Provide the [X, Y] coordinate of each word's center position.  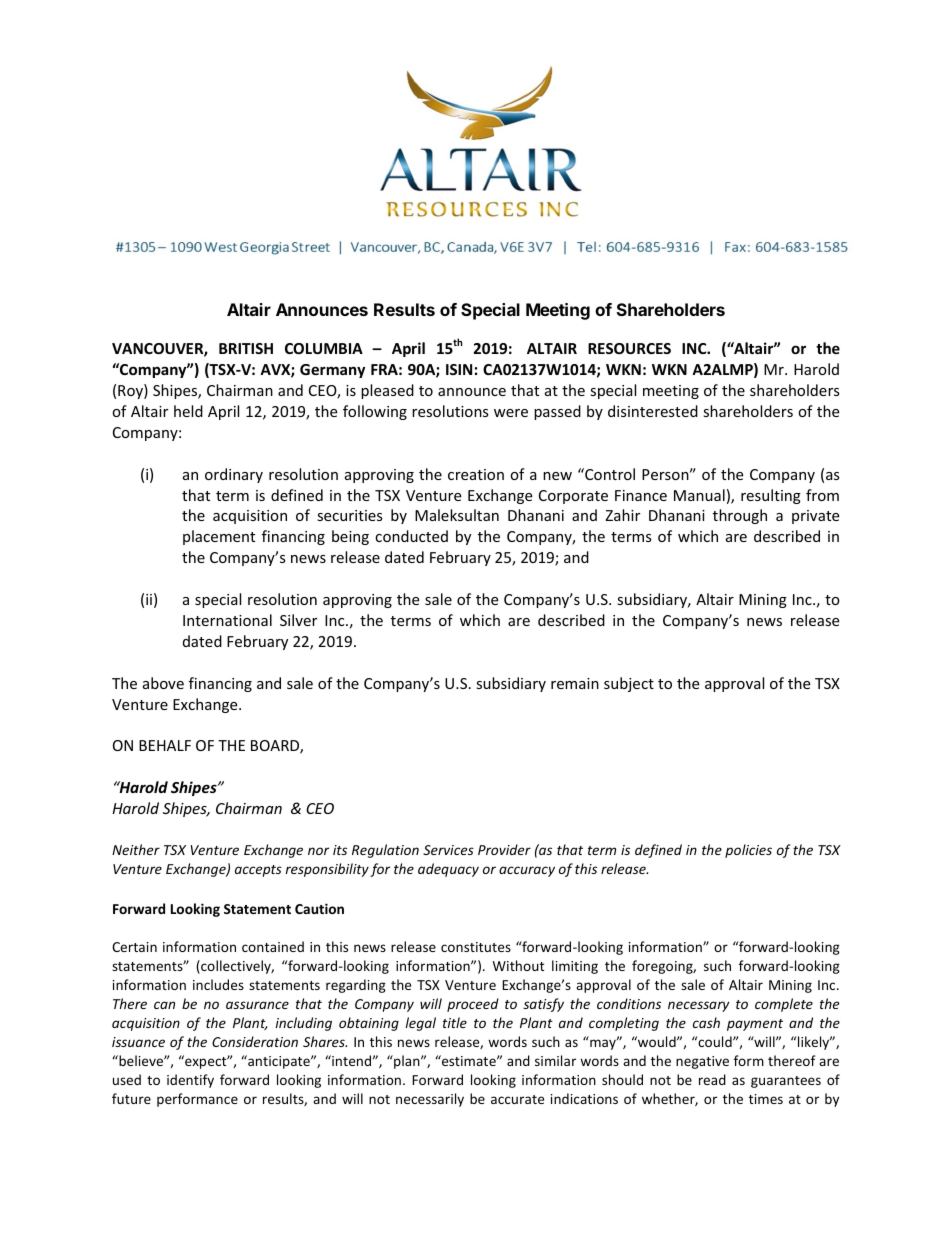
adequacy [448, 870]
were [511, 413]
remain [575, 683]
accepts [258, 871]
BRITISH [246, 348]
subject [629, 684]
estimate [469, 1060]
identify [190, 1081]
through [740, 516]
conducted [411, 536]
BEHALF [165, 745]
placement [219, 537]
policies [748, 851]
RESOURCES [629, 348]
